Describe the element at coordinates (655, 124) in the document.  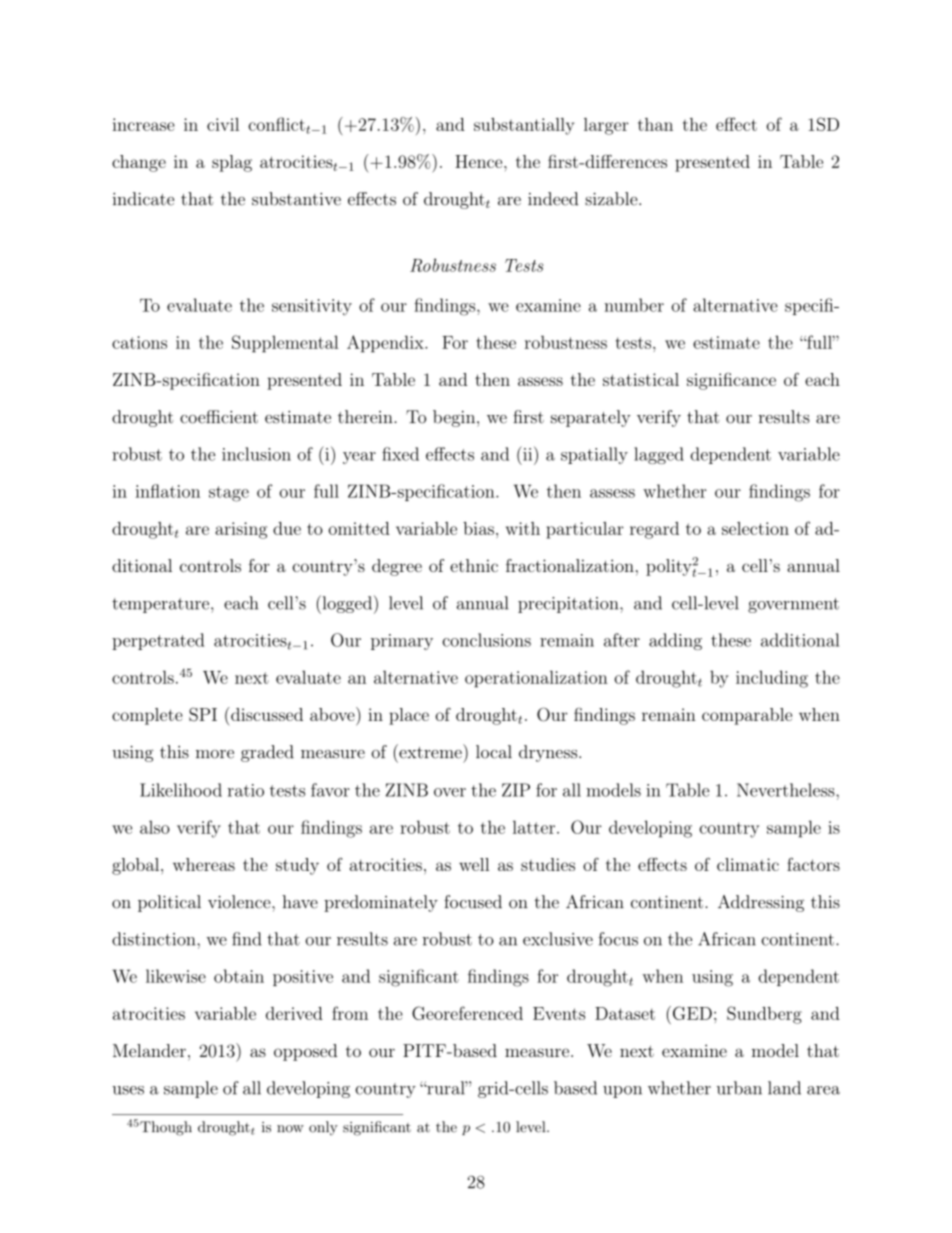
I see `than` at that location.
